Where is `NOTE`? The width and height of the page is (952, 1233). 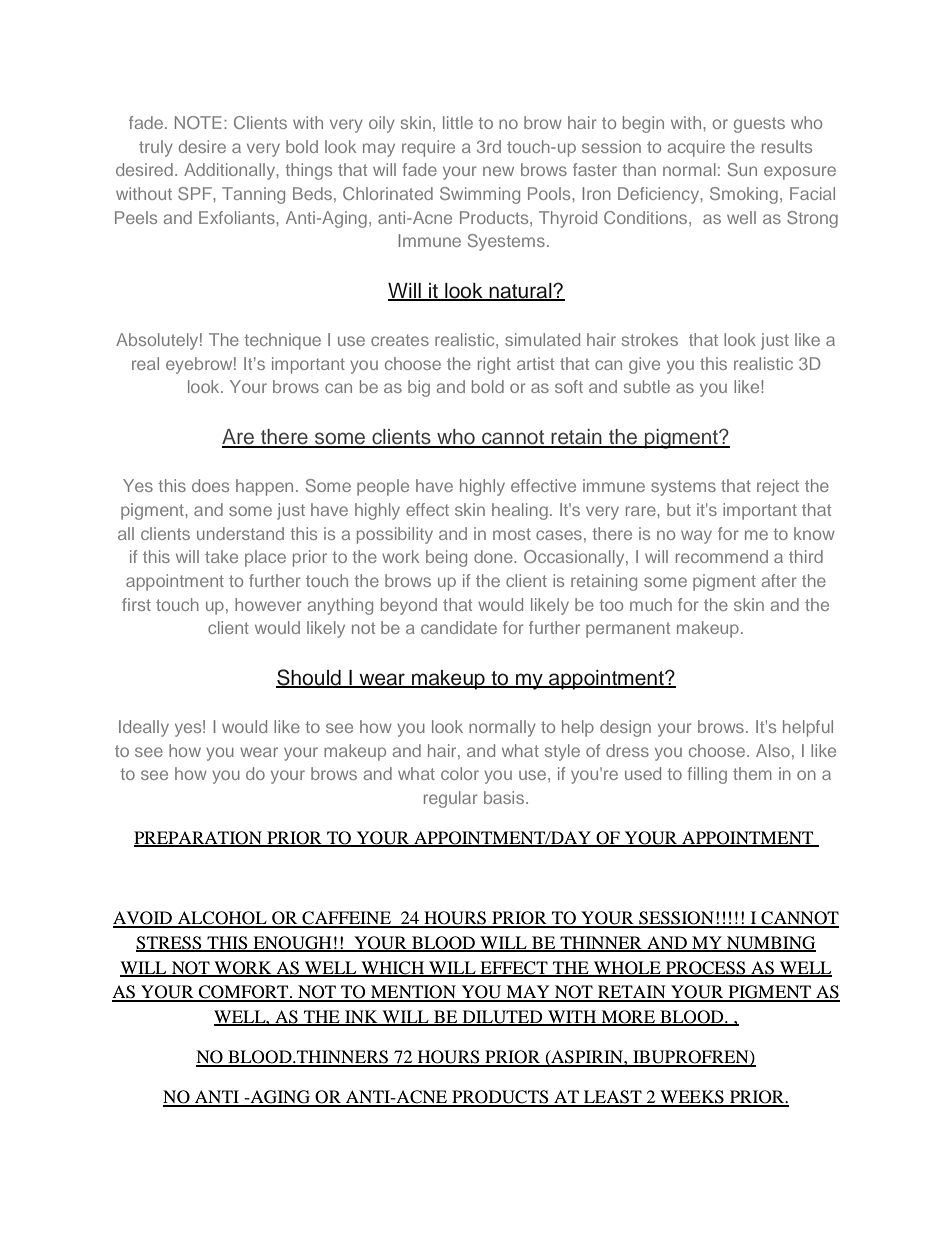 NOTE is located at coordinates (198, 122).
